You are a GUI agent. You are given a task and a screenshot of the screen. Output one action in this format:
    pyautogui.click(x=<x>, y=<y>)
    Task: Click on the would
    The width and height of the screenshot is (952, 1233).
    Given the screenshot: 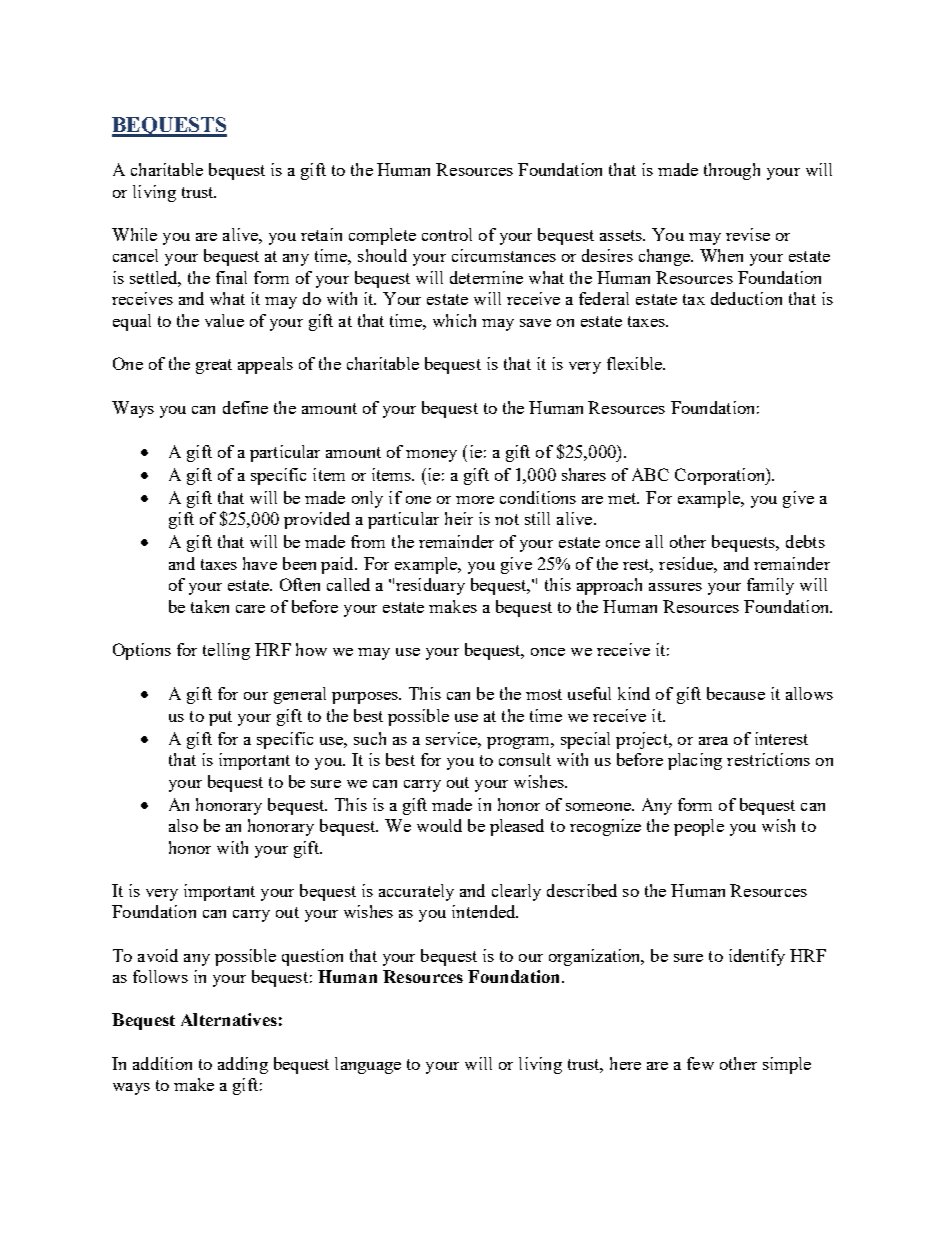 What is the action you would take?
    pyautogui.click(x=439, y=825)
